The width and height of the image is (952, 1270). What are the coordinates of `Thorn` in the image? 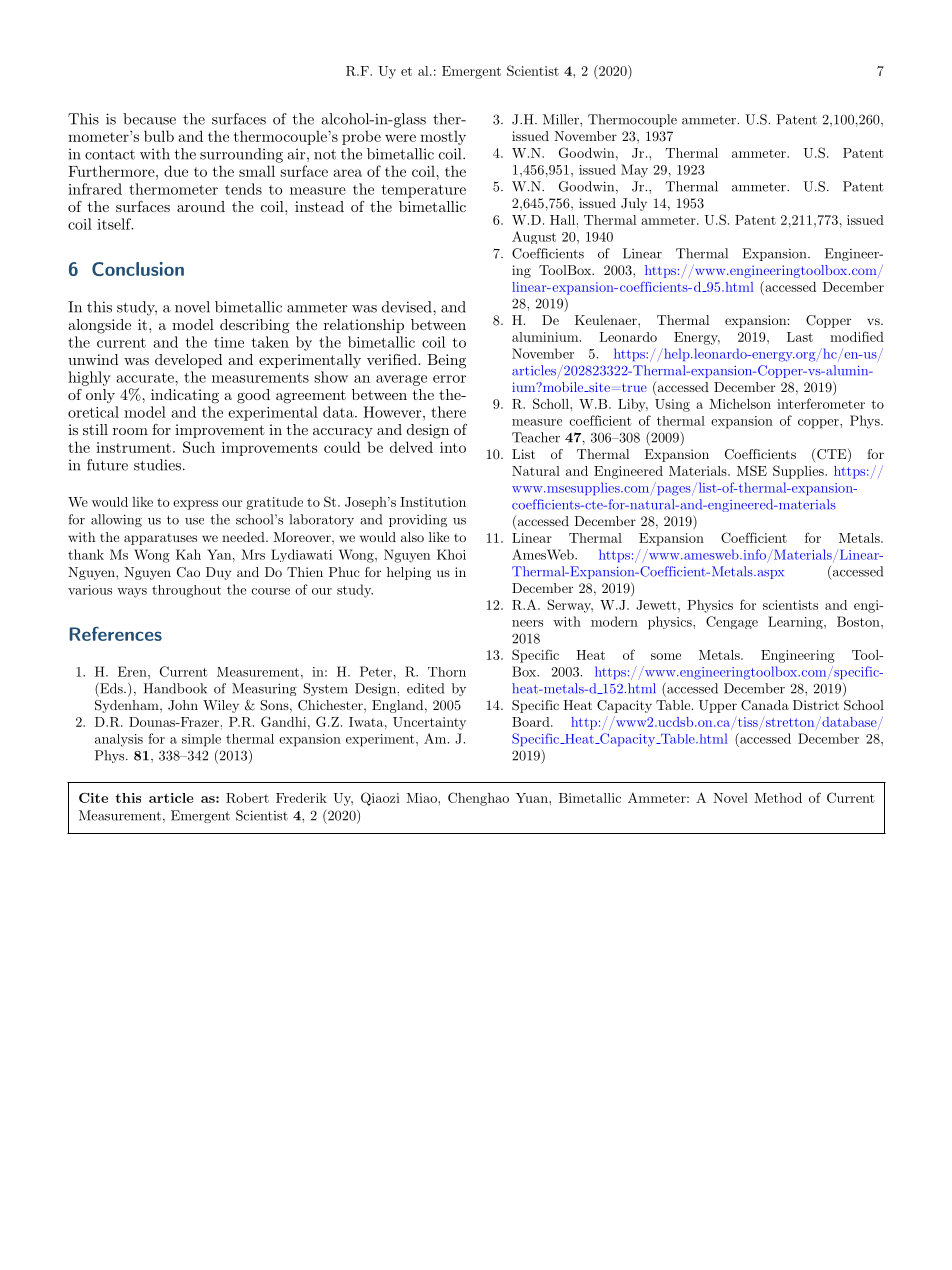 It's located at (447, 672).
